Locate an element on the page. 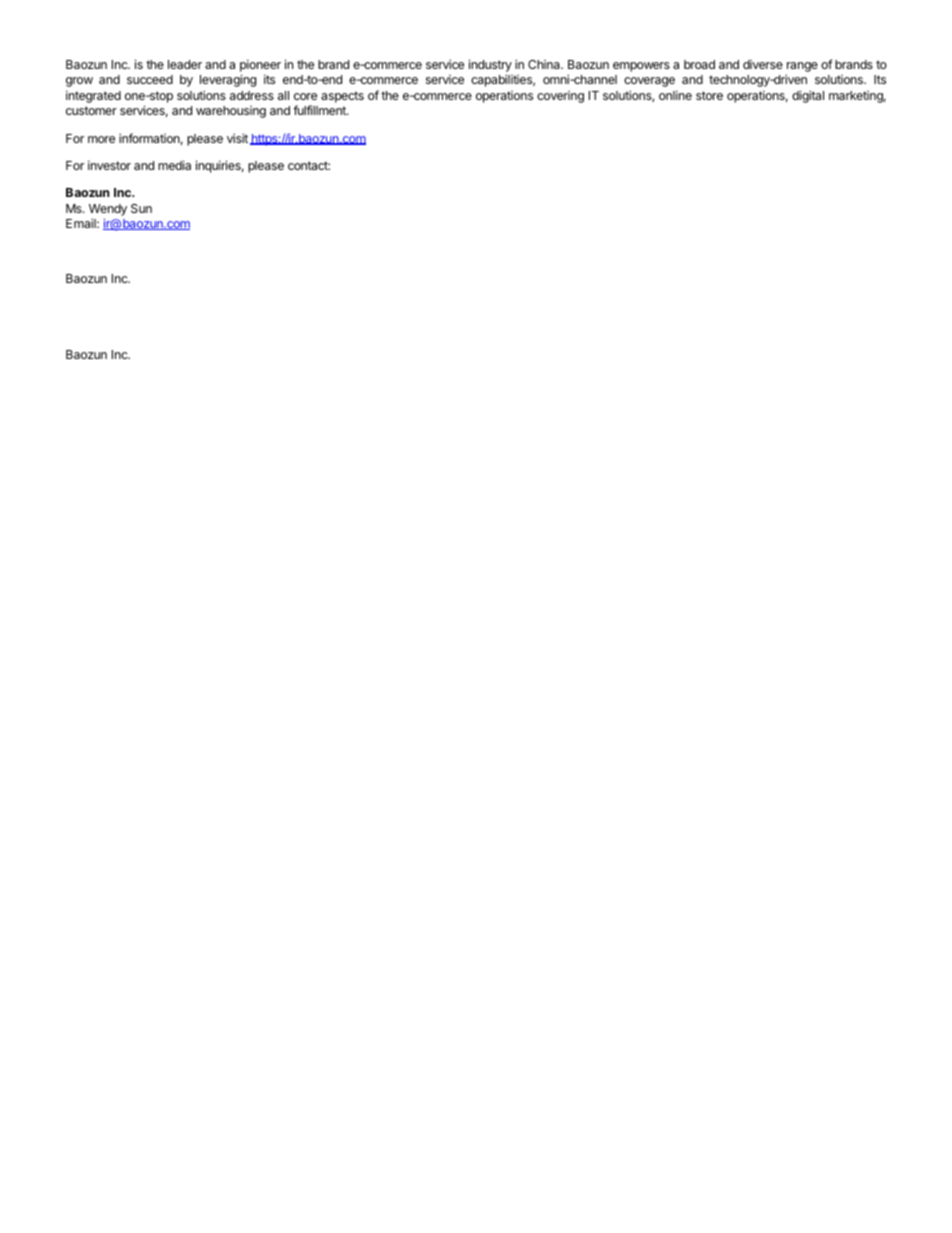  aspects is located at coordinates (342, 97).
